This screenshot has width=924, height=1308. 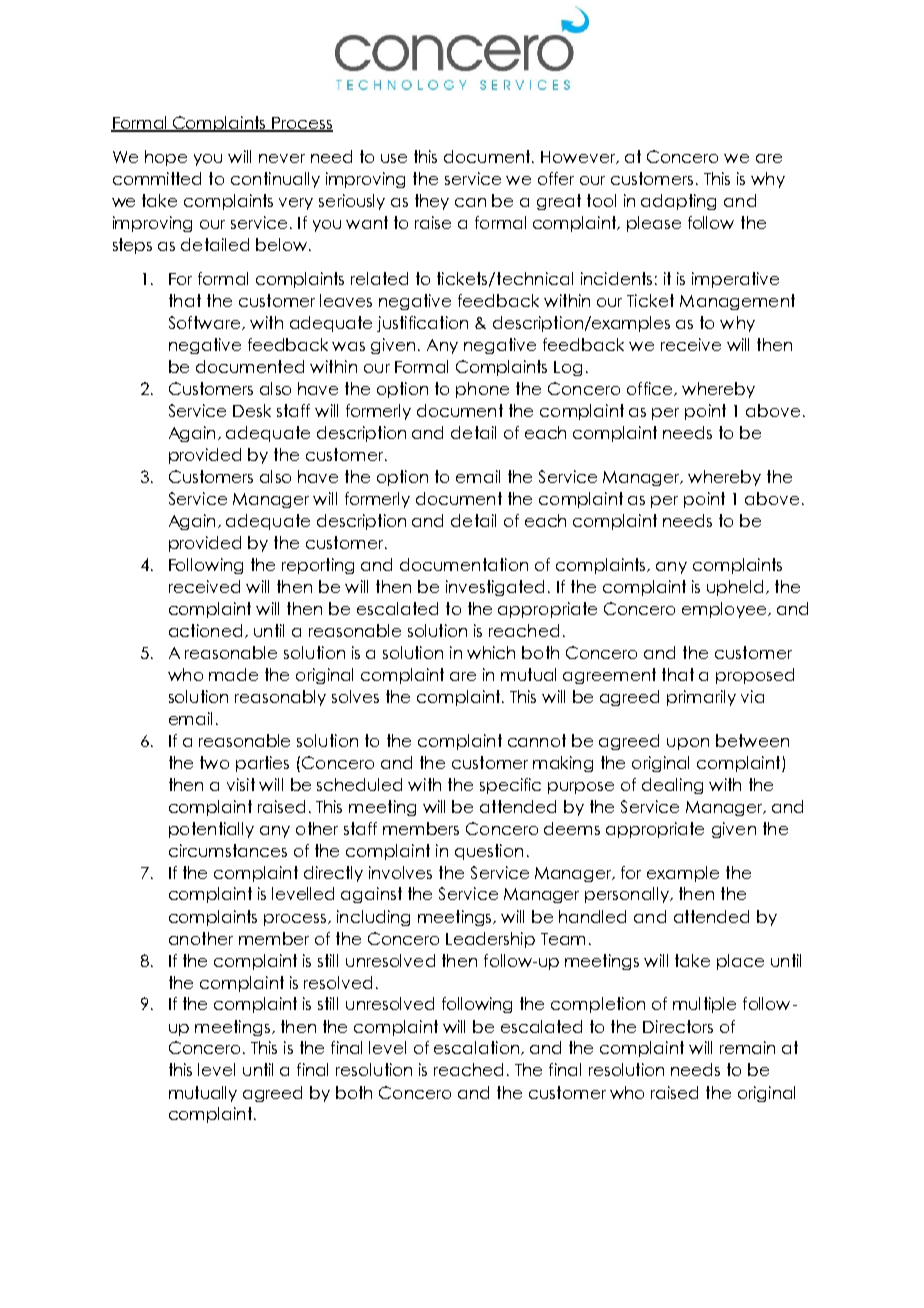 What do you see at coordinates (510, 786) in the screenshot?
I see `specific` at bounding box center [510, 786].
